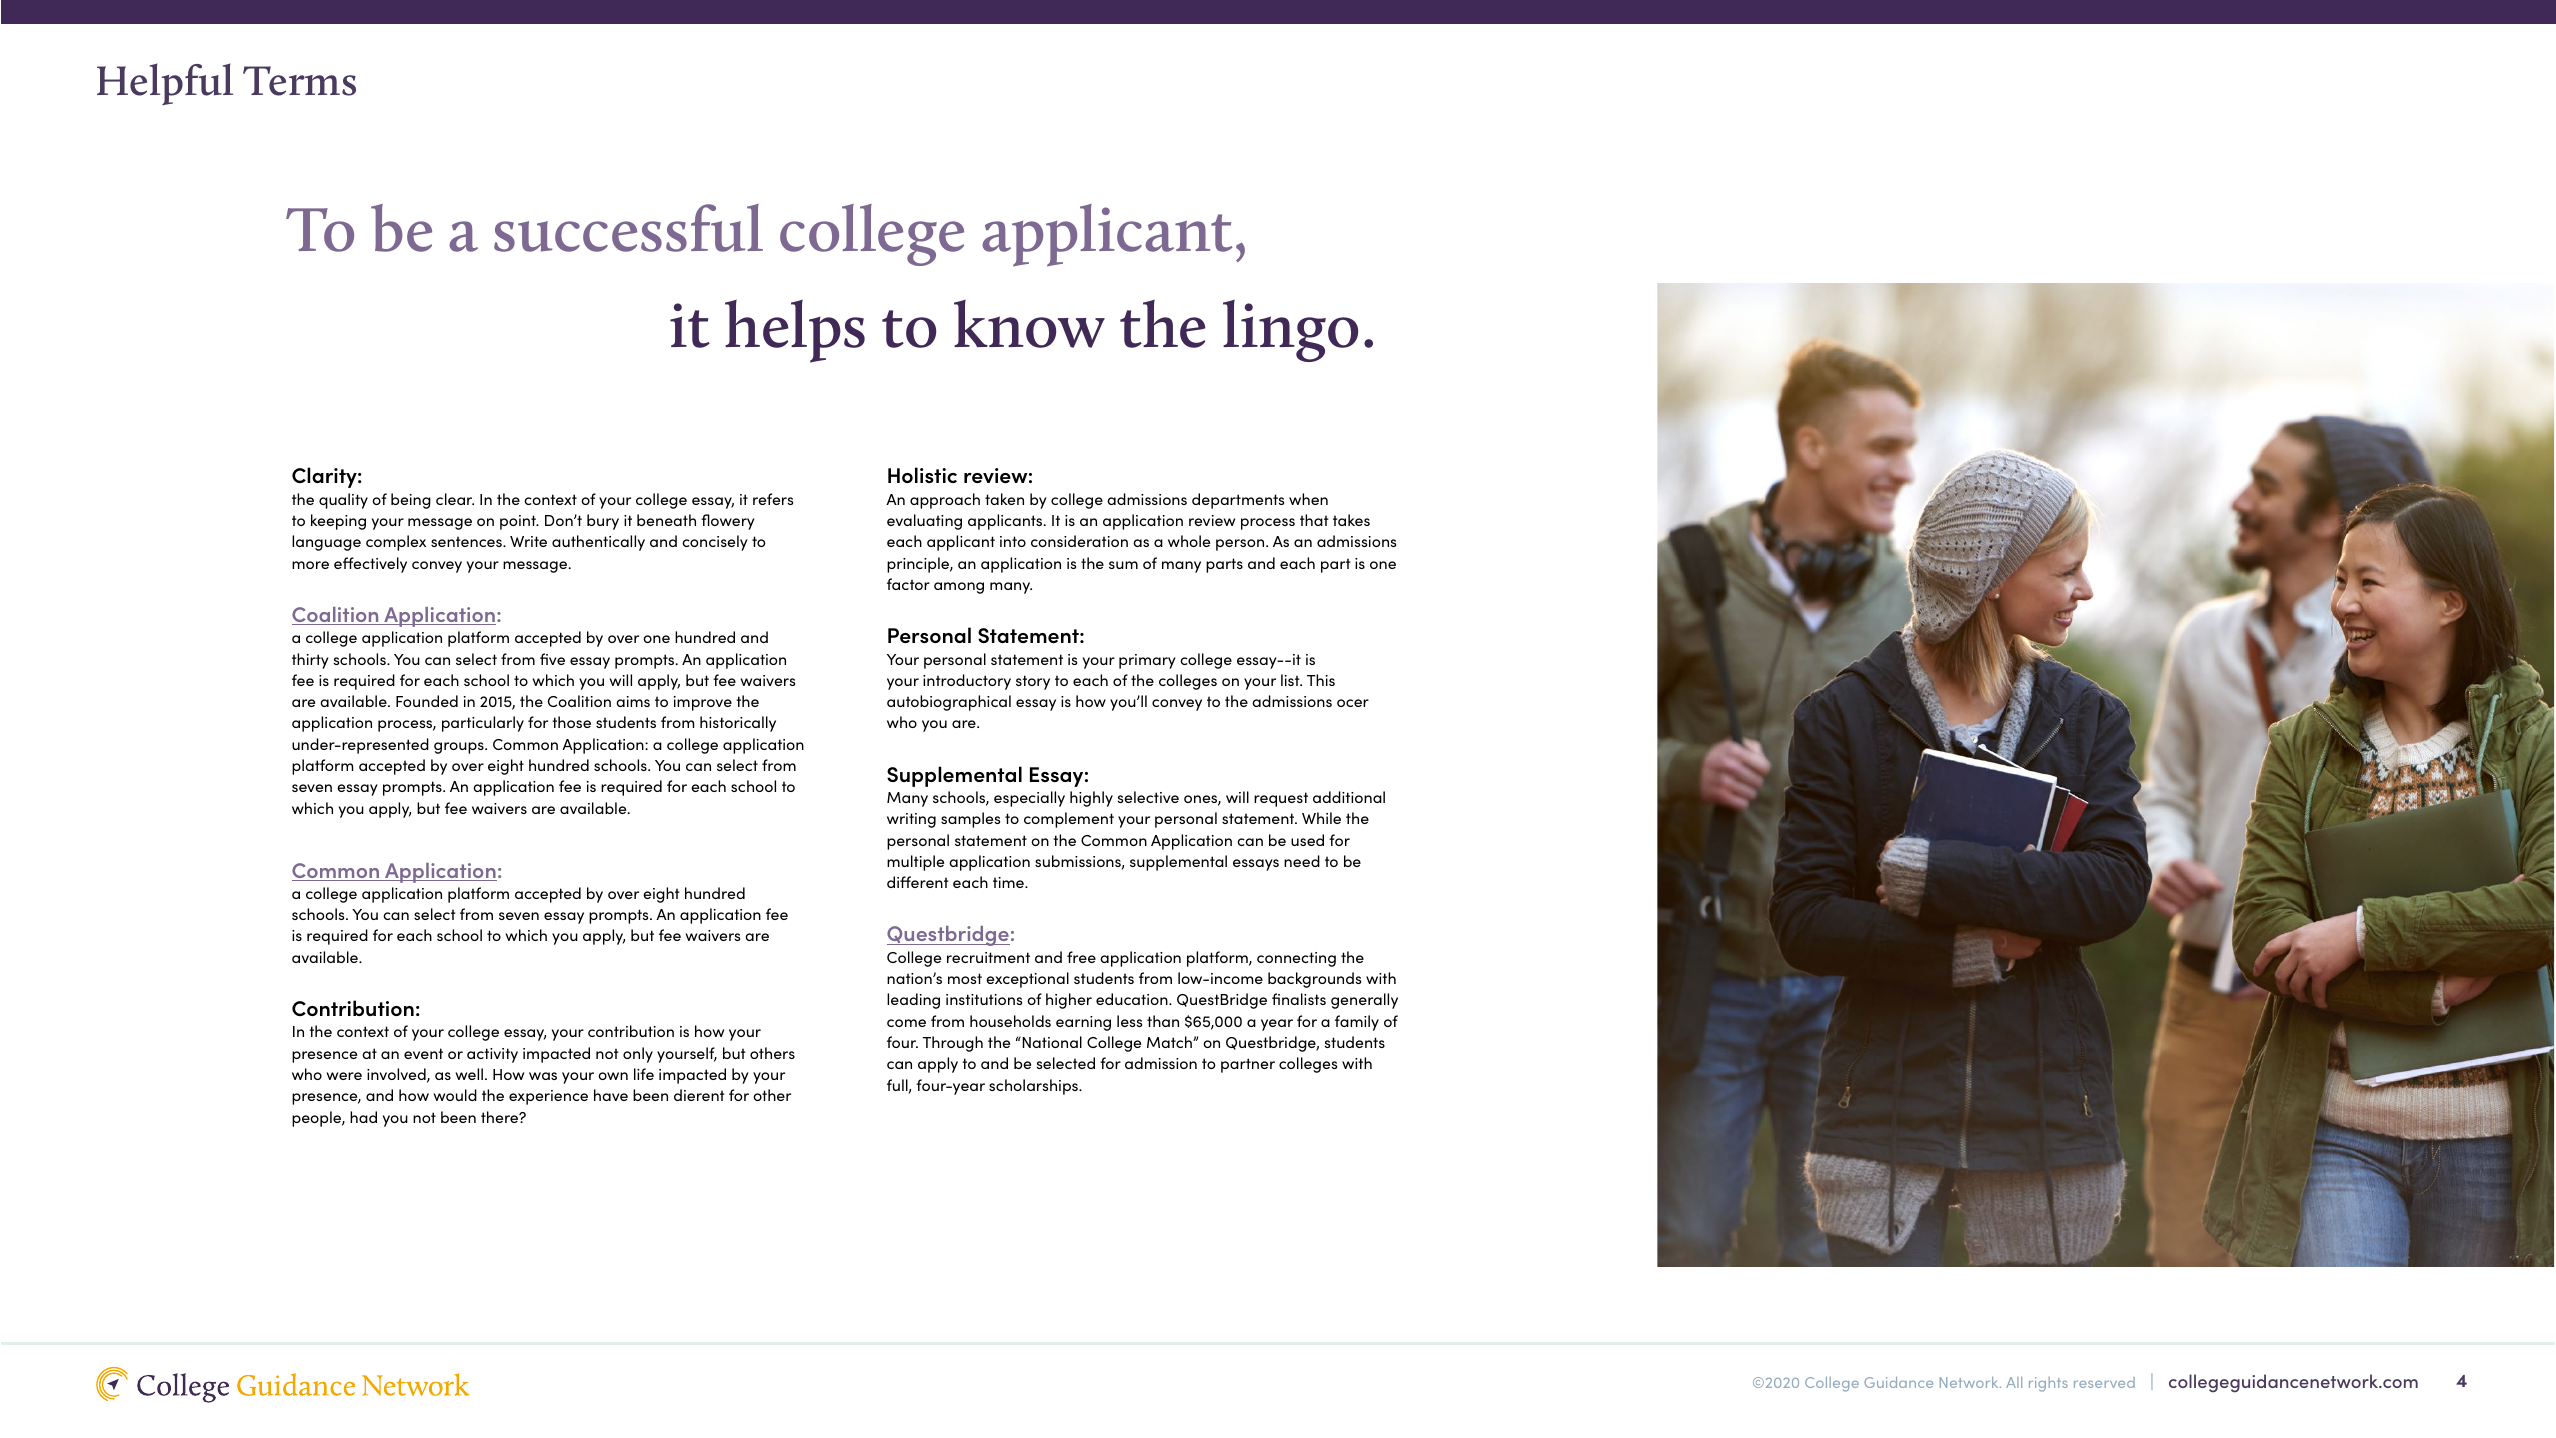  I want to click on groups, so click(460, 748).
